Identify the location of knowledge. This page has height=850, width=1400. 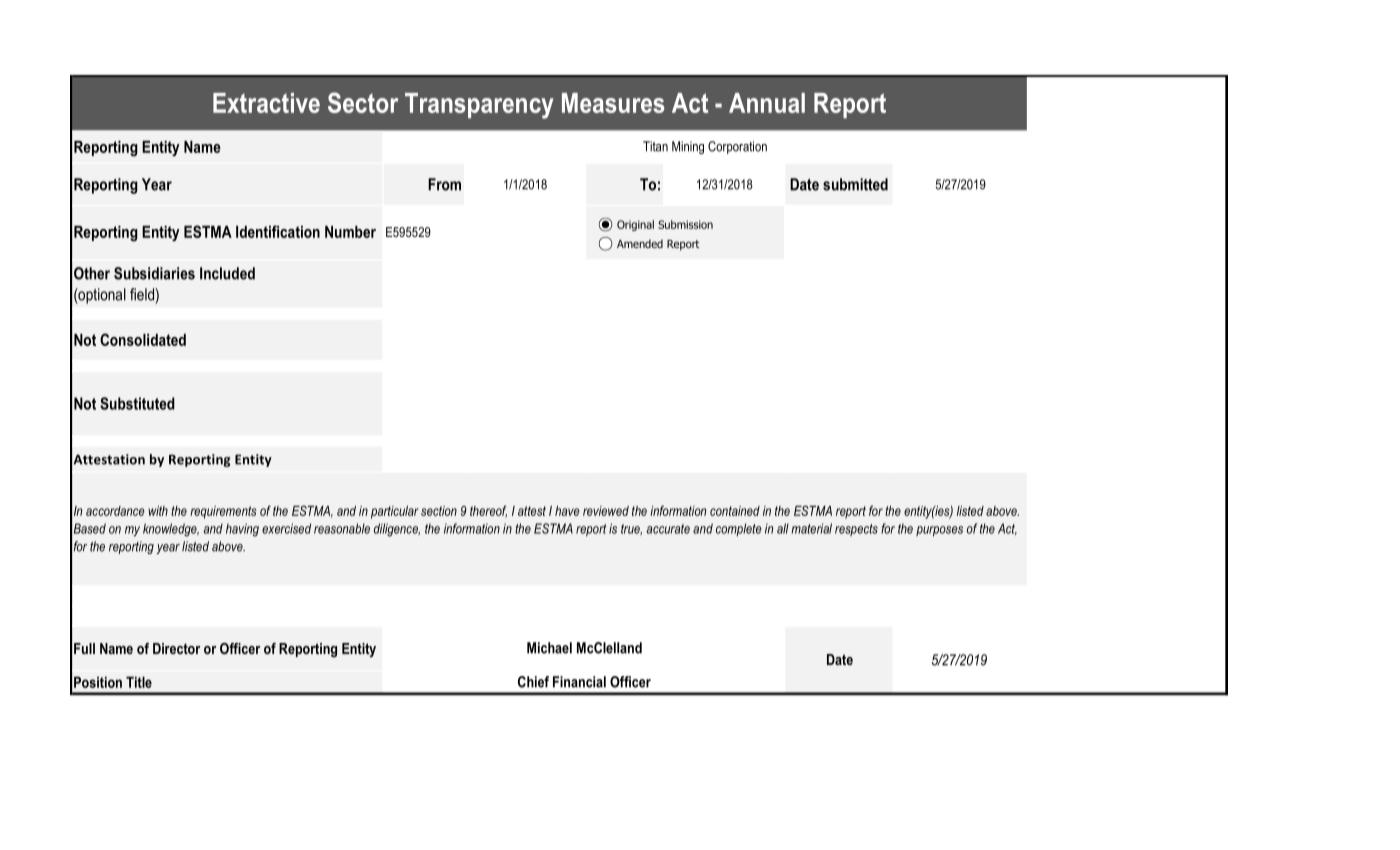
(171, 530).
